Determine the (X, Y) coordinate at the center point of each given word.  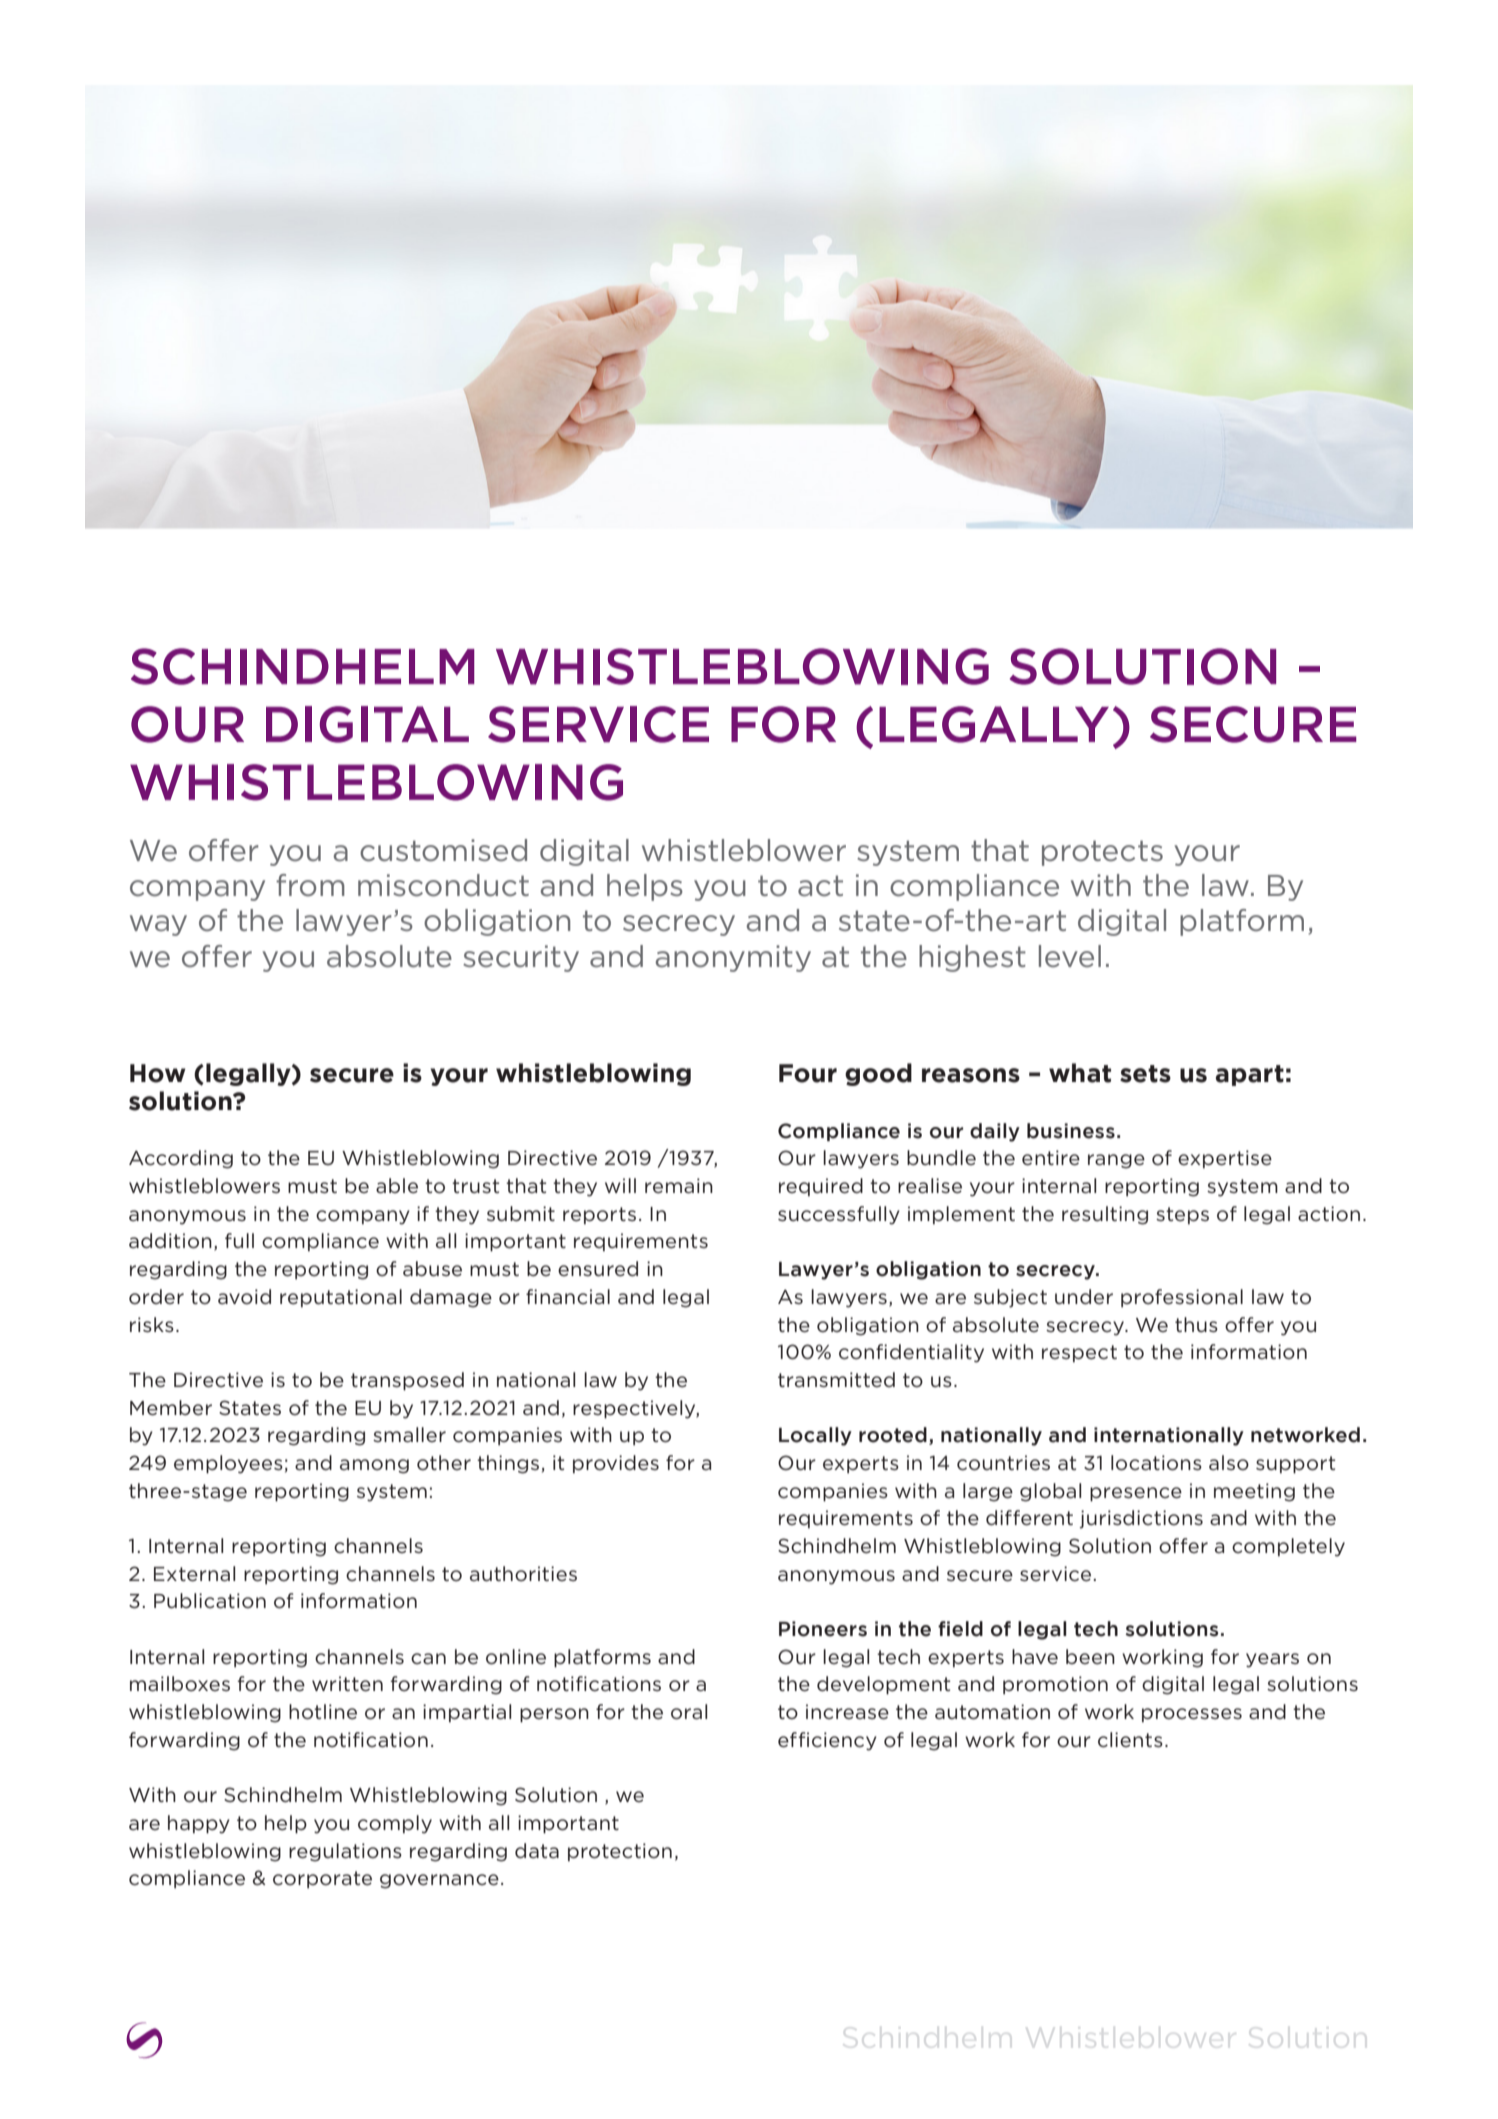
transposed (407, 1381)
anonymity (733, 958)
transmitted (836, 1380)
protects (1102, 853)
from (310, 885)
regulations (345, 1852)
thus (1196, 1324)
